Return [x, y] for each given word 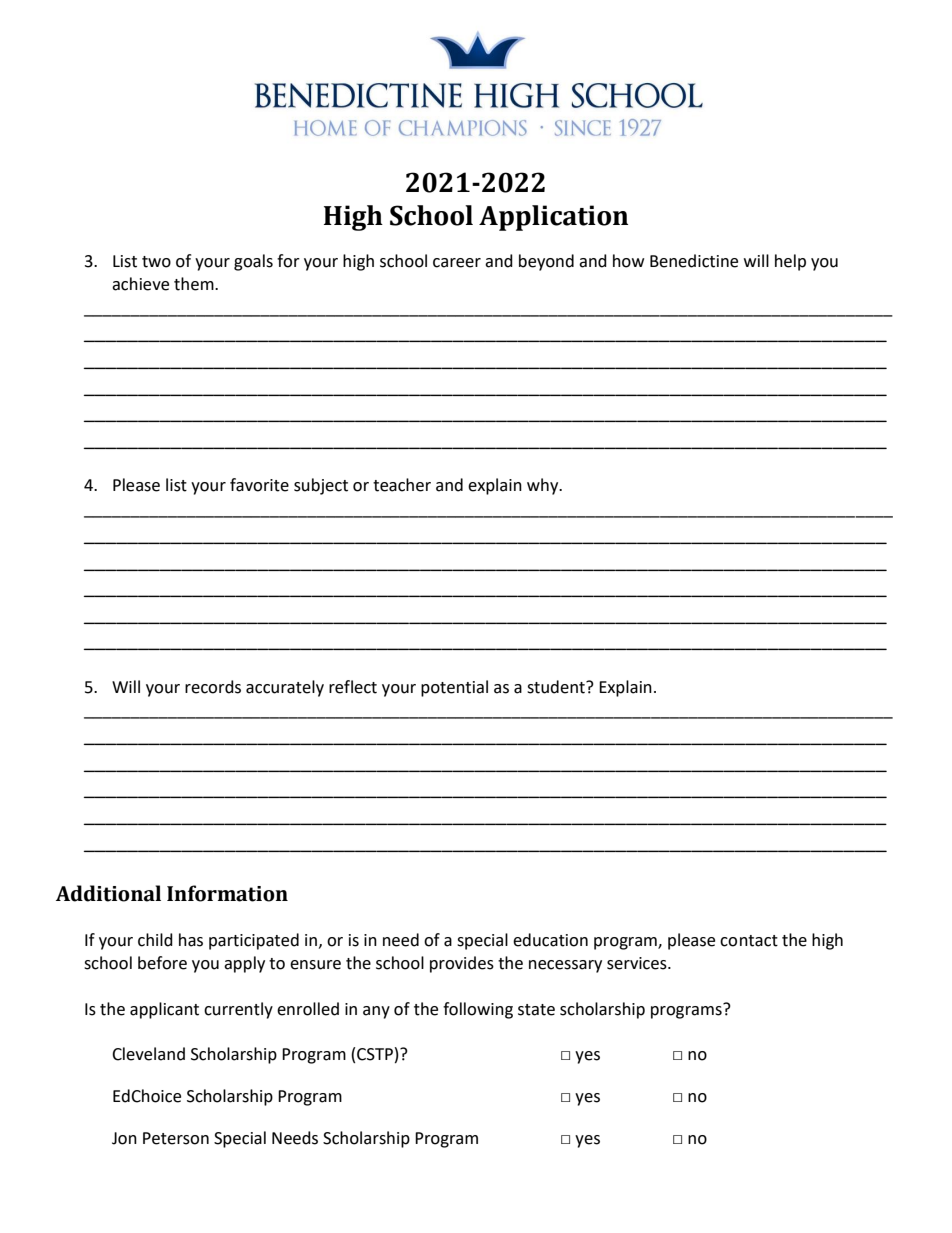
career [457, 263]
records [213, 687]
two [156, 262]
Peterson [176, 1138]
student [557, 687]
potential [454, 688]
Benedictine [694, 261]
